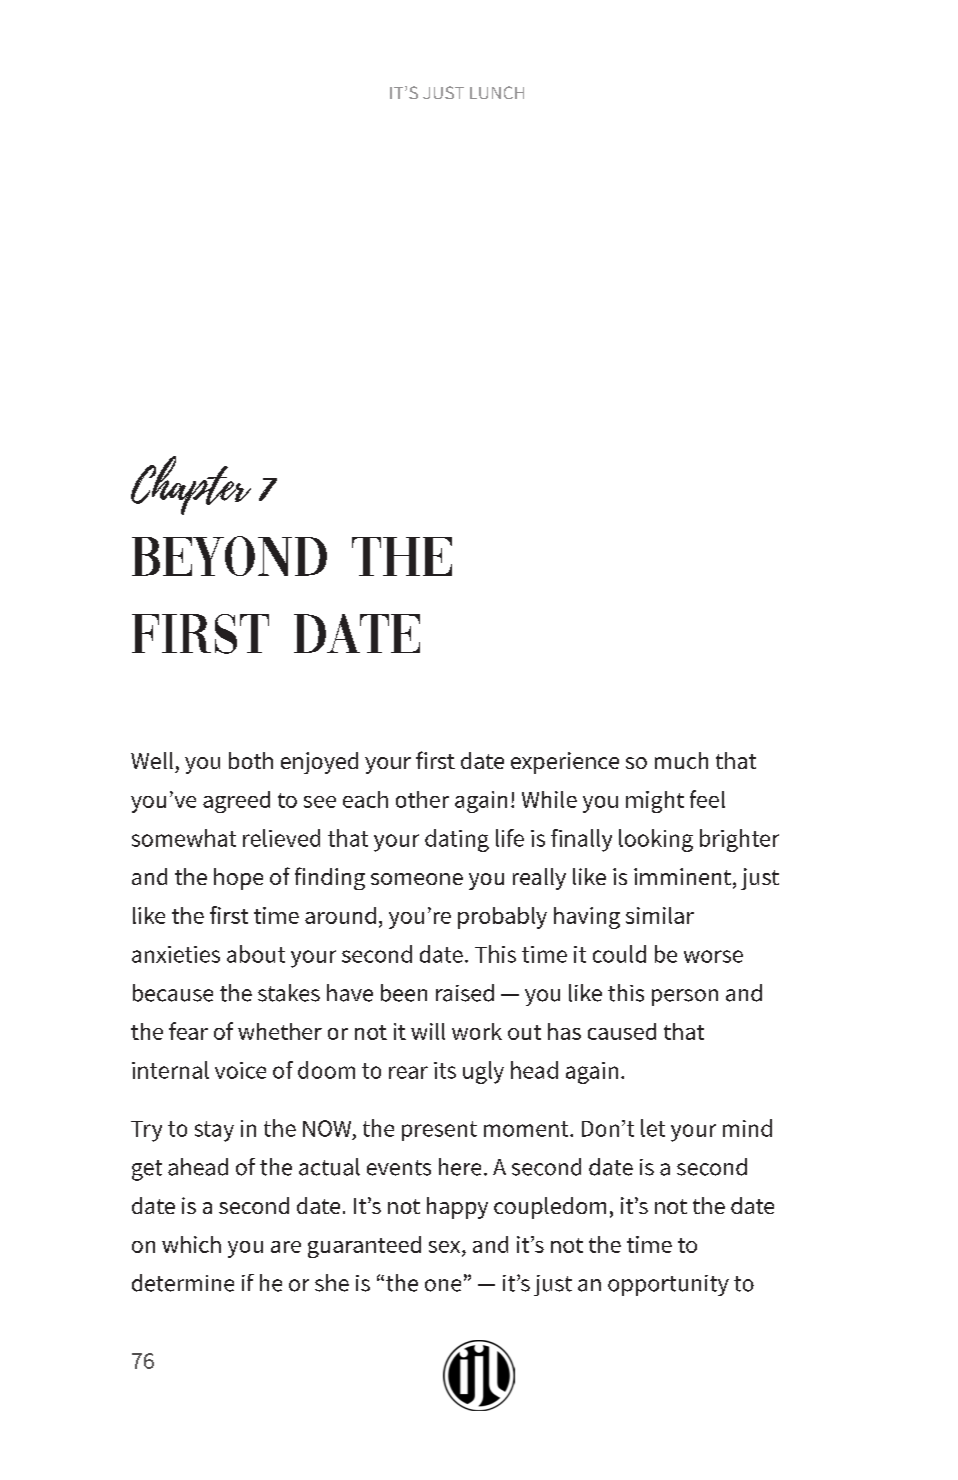  I want to click on person, so click(685, 997).
